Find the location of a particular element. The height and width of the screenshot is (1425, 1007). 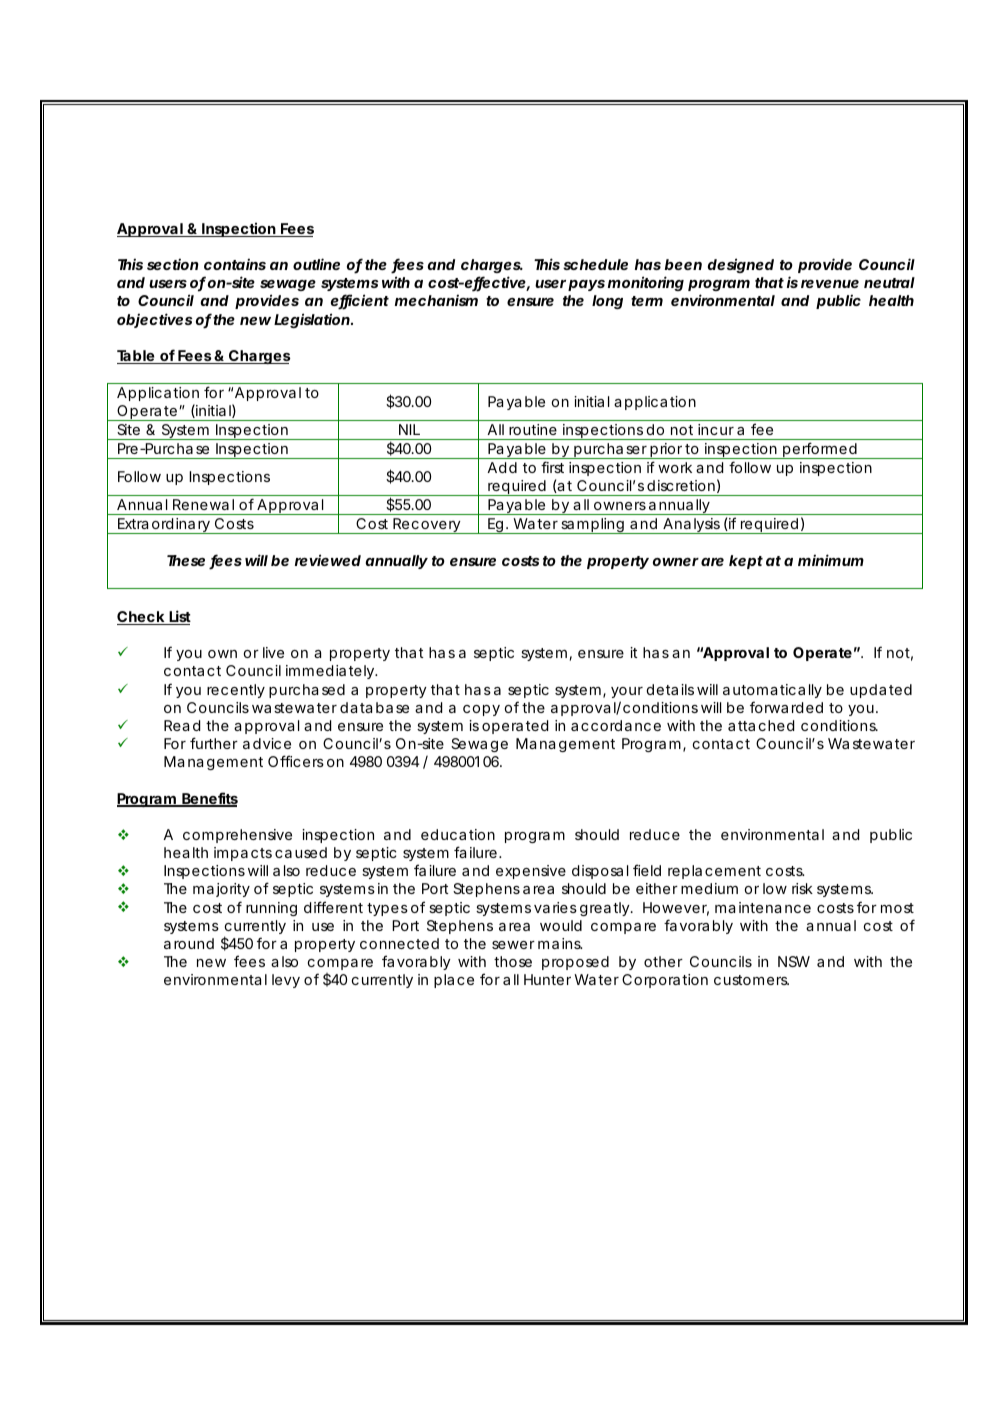

education is located at coordinates (458, 834).
